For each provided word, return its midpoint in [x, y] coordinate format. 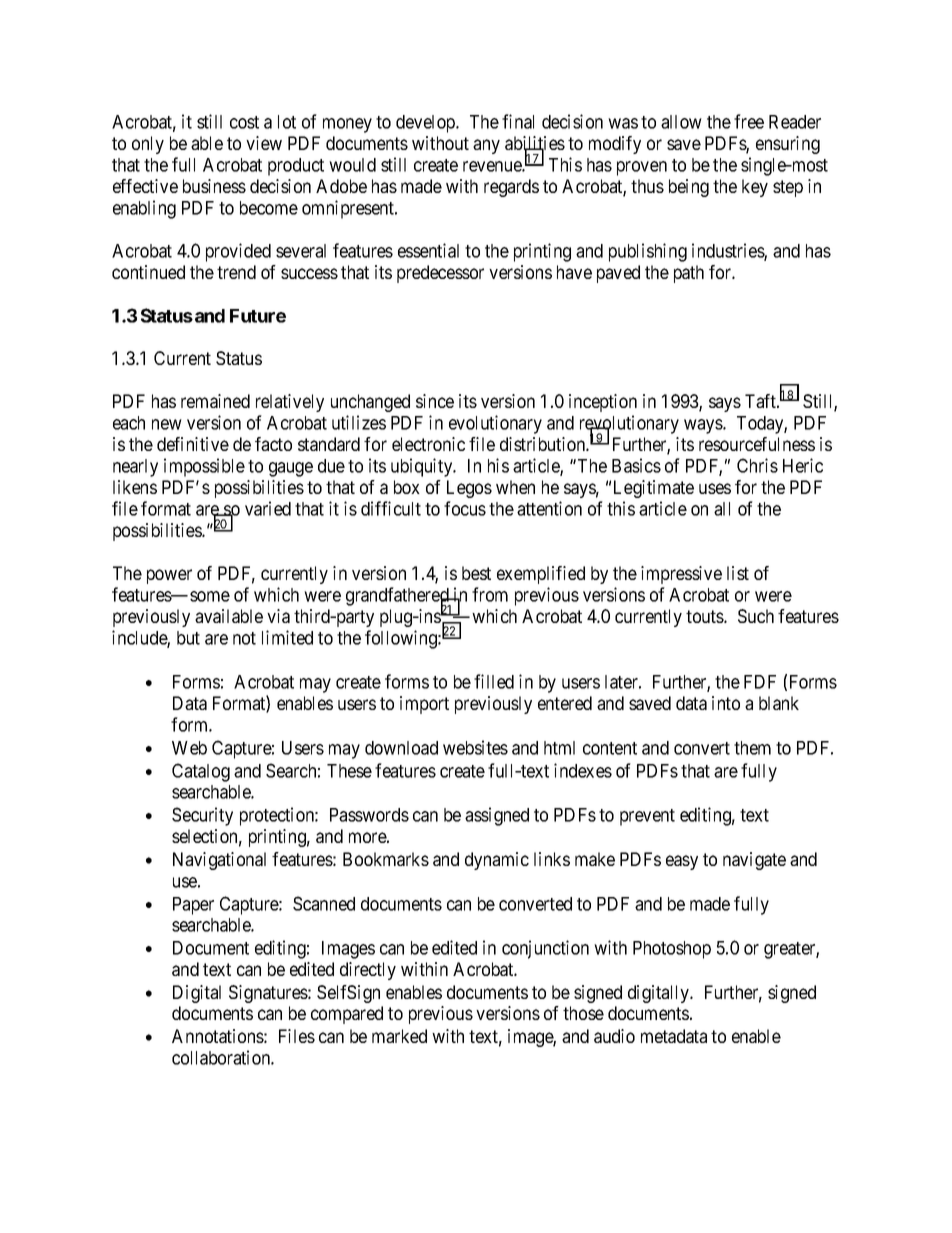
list [738, 573]
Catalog [201, 772]
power [169, 576]
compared [347, 1015]
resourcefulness [757, 444]
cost [244, 122]
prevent [647, 817]
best [476, 573]
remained [215, 401]
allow [681, 122]
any [486, 146]
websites [475, 747]
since [435, 401]
